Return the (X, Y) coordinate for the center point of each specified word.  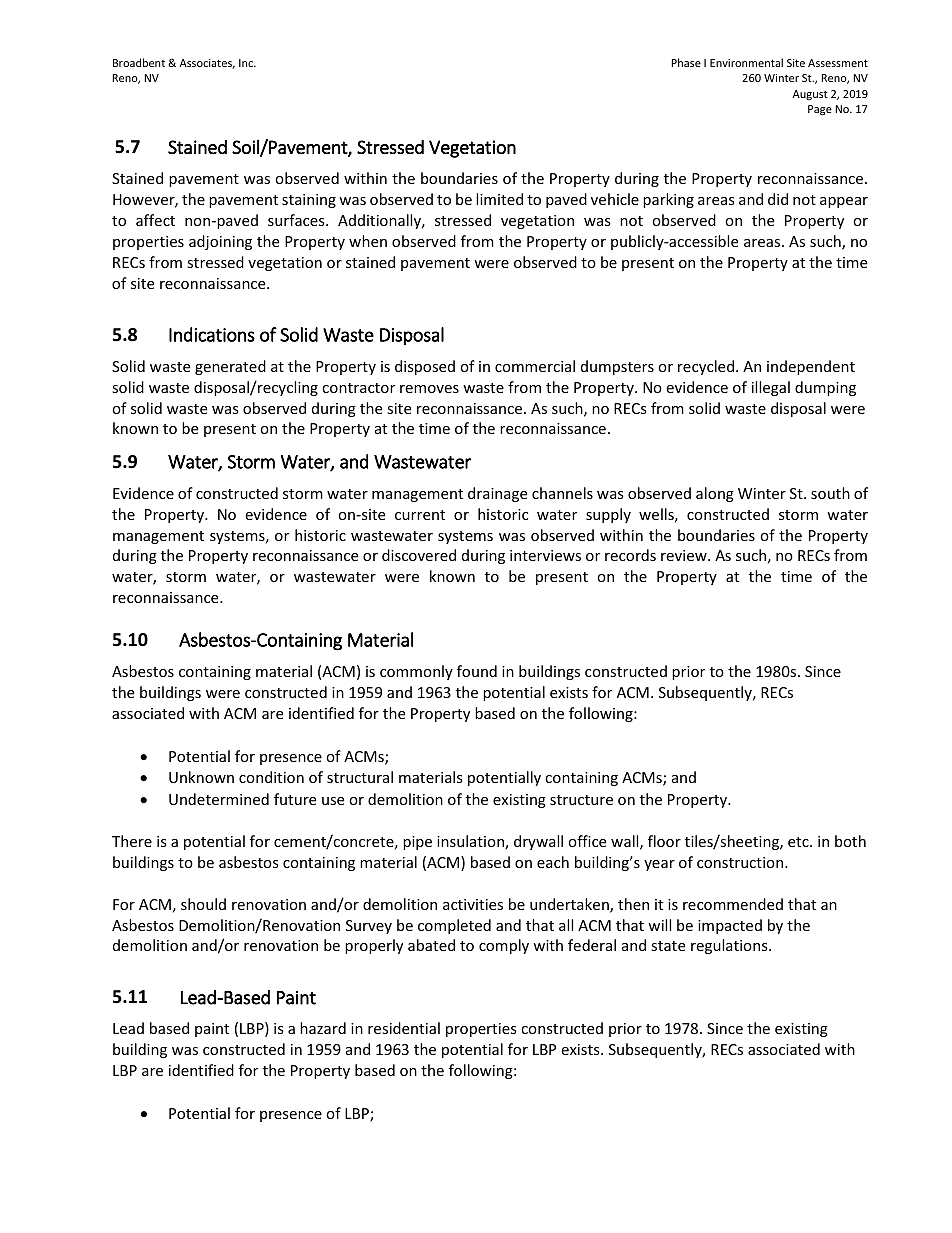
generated (230, 367)
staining (309, 201)
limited (499, 199)
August (810, 95)
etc (799, 842)
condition (271, 777)
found (477, 671)
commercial (535, 366)
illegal (771, 388)
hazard (323, 1028)
